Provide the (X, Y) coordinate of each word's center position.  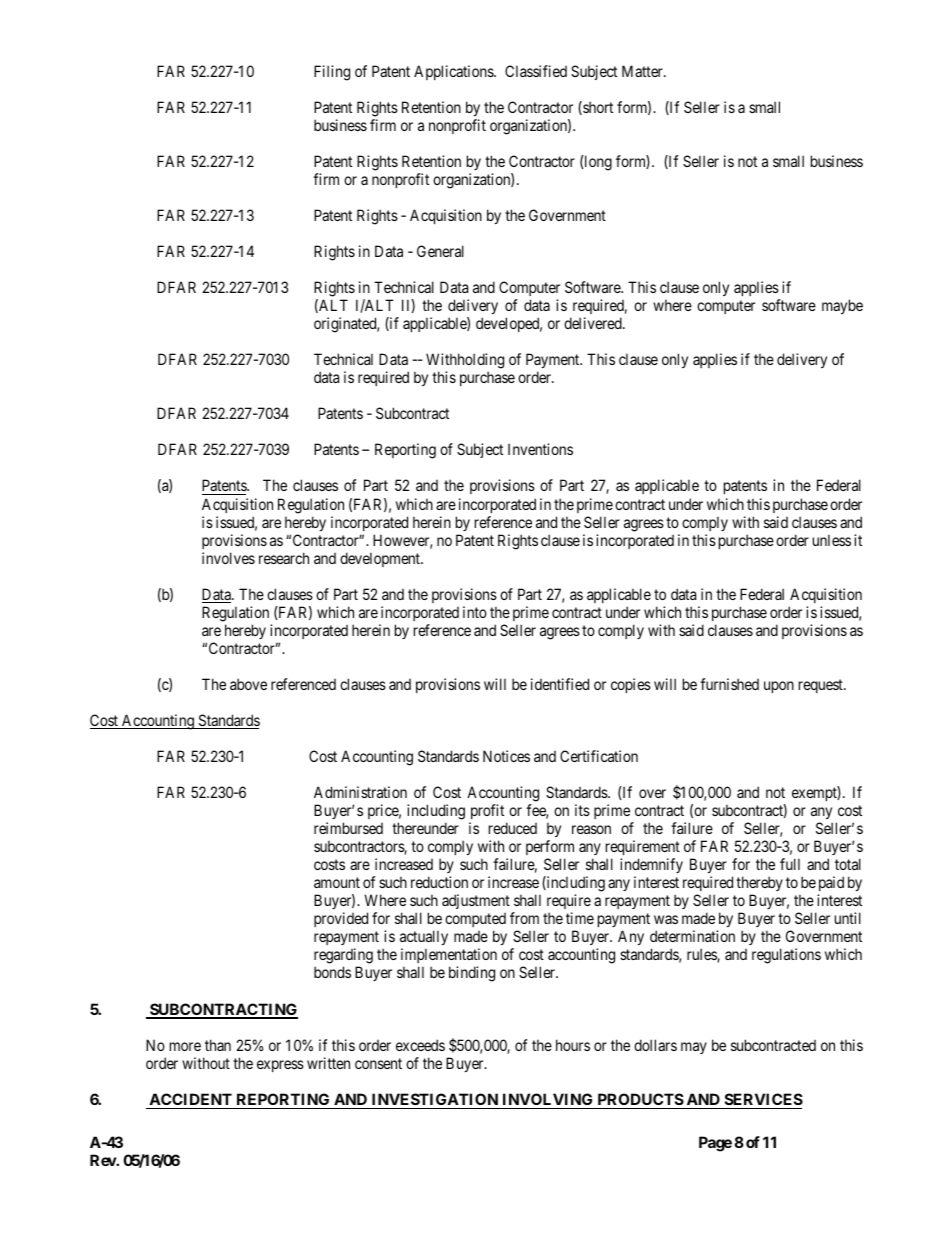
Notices (506, 756)
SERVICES (762, 1101)
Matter (643, 71)
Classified (536, 71)
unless (832, 540)
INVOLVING (548, 1101)
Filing (332, 73)
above (248, 684)
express (280, 1066)
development (381, 559)
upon (779, 687)
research (284, 558)
